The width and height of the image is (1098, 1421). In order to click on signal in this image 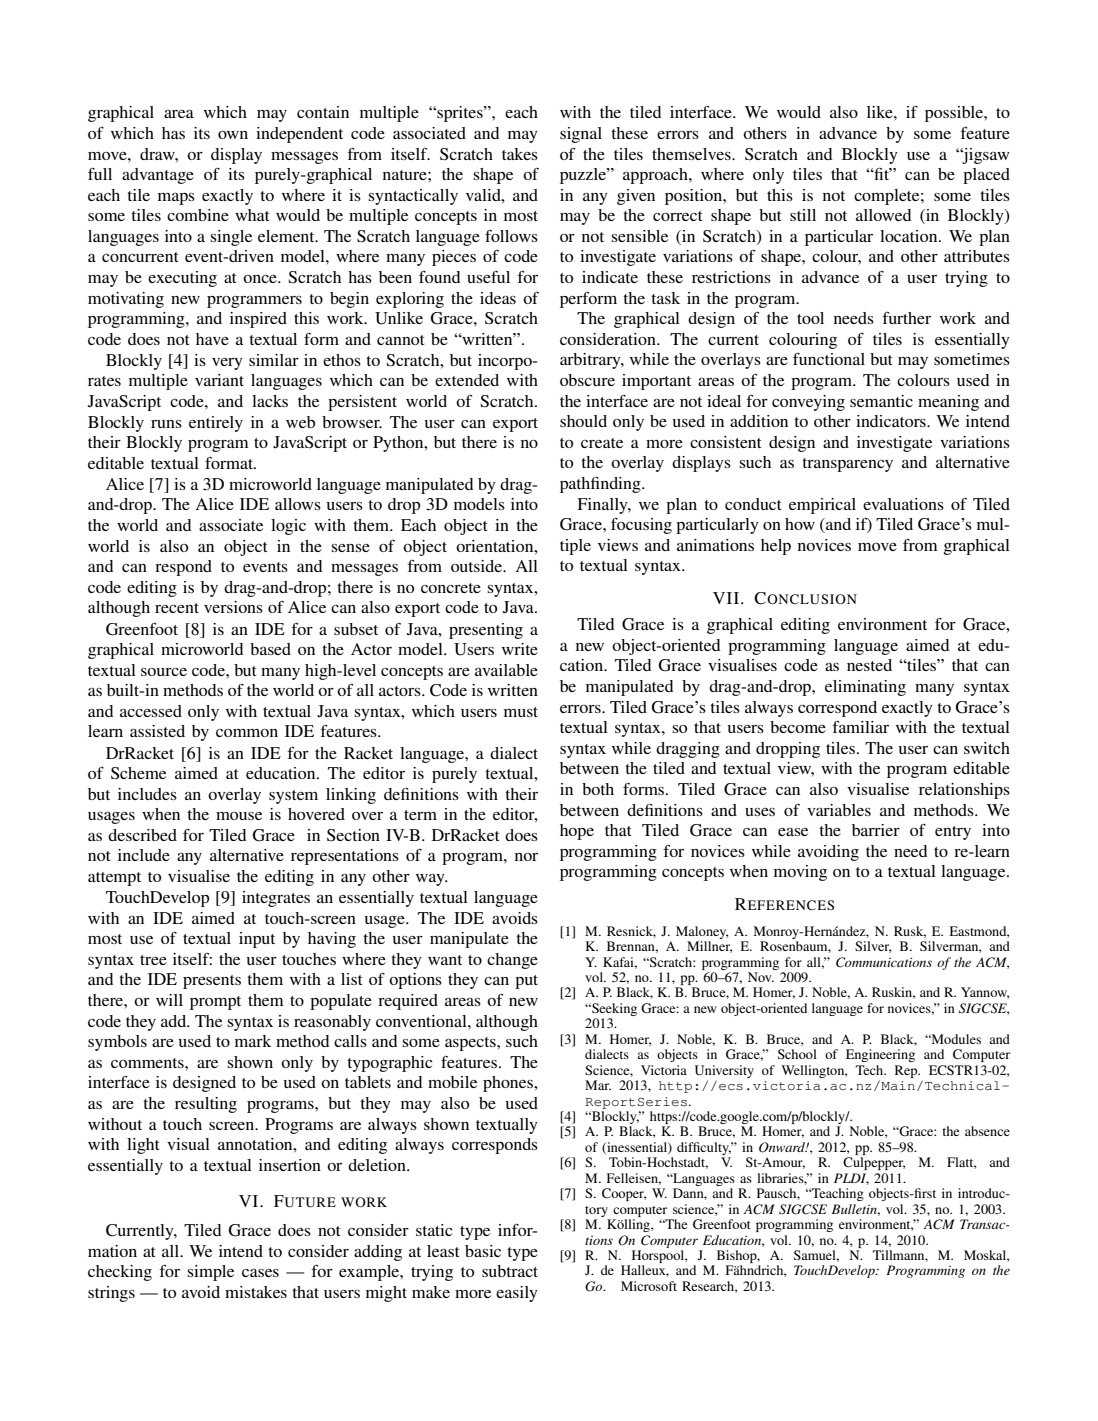, I will do `click(581, 135)`.
